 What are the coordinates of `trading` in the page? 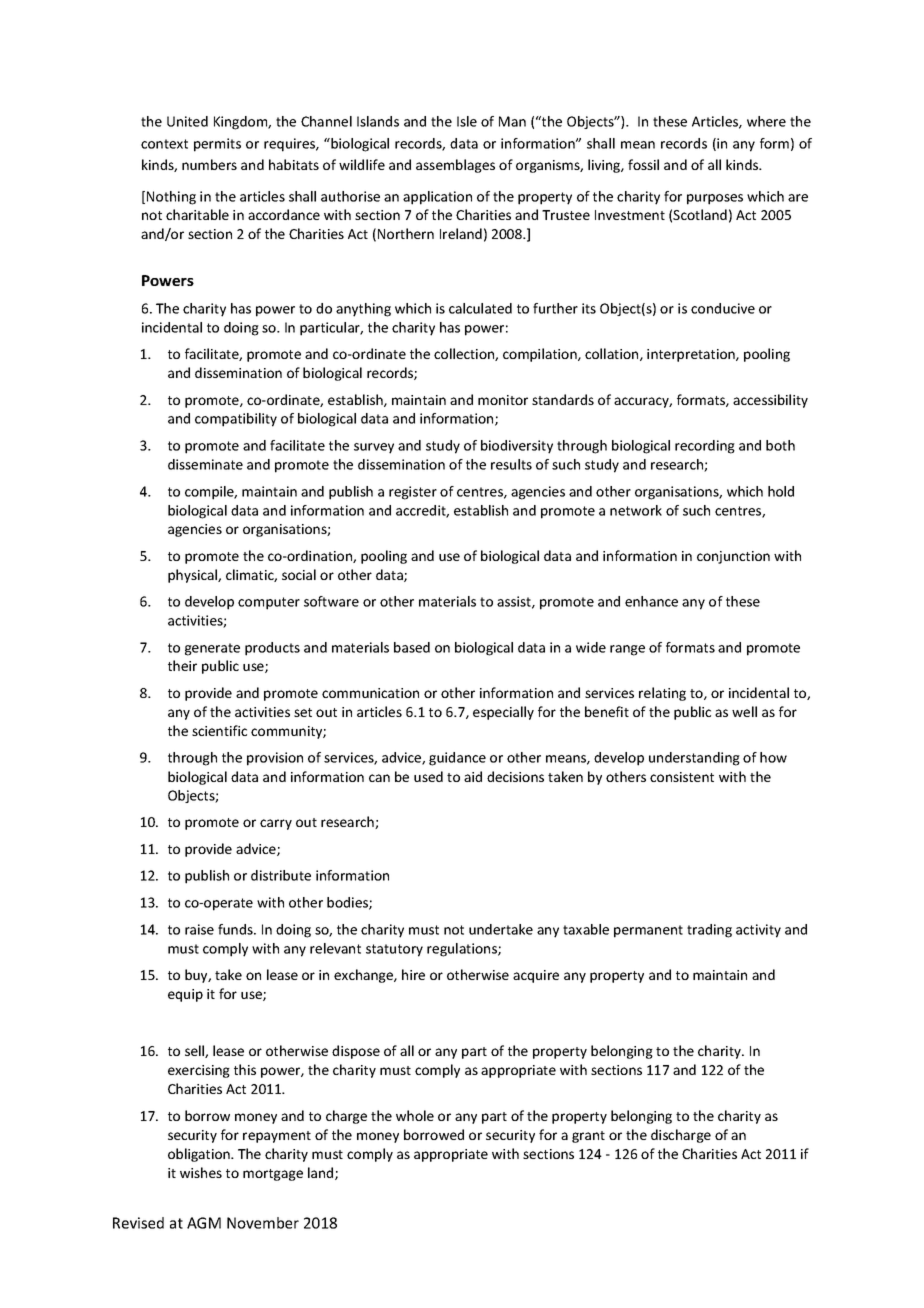 It's located at (709, 931).
